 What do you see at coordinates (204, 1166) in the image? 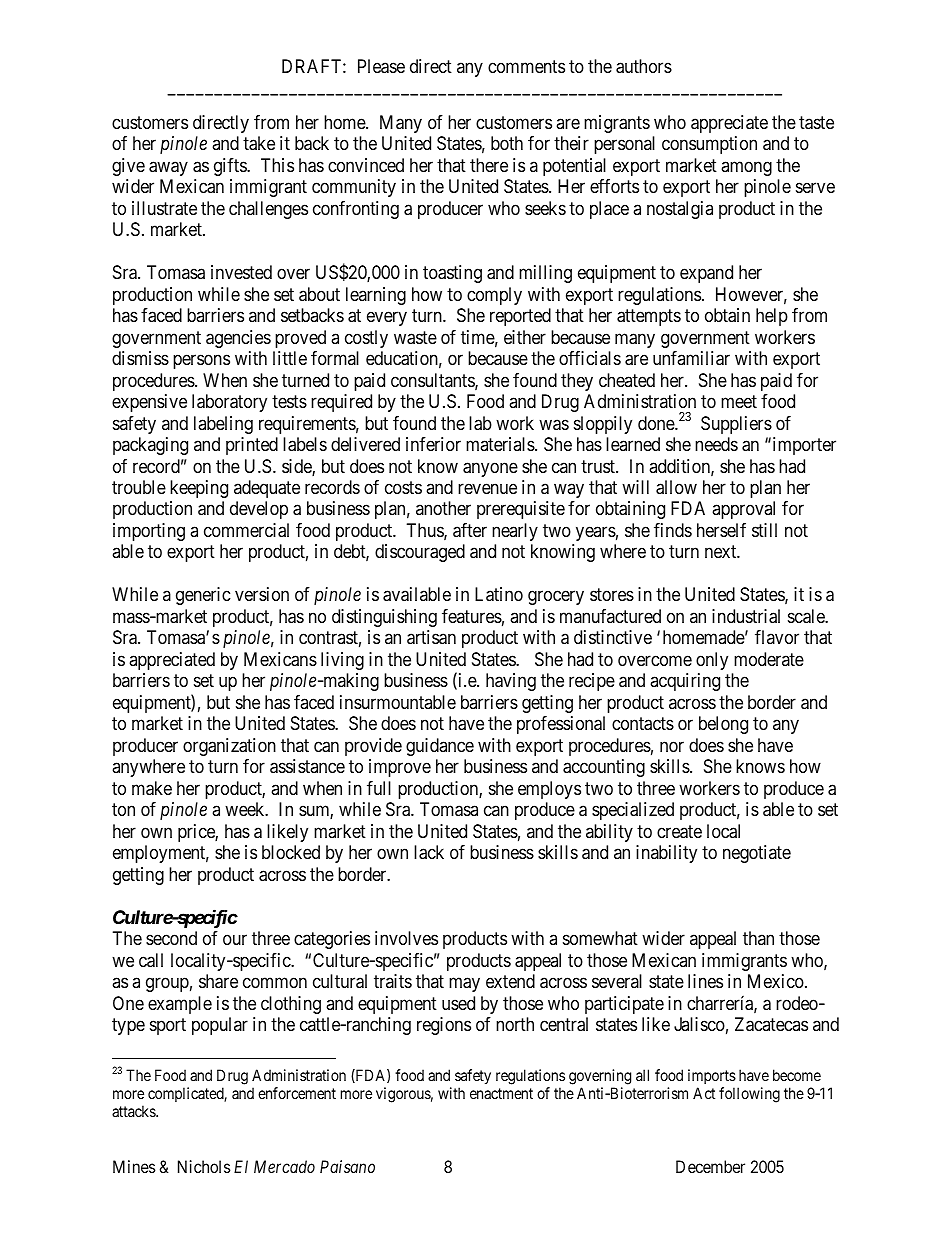
I see `Nichols` at bounding box center [204, 1166].
